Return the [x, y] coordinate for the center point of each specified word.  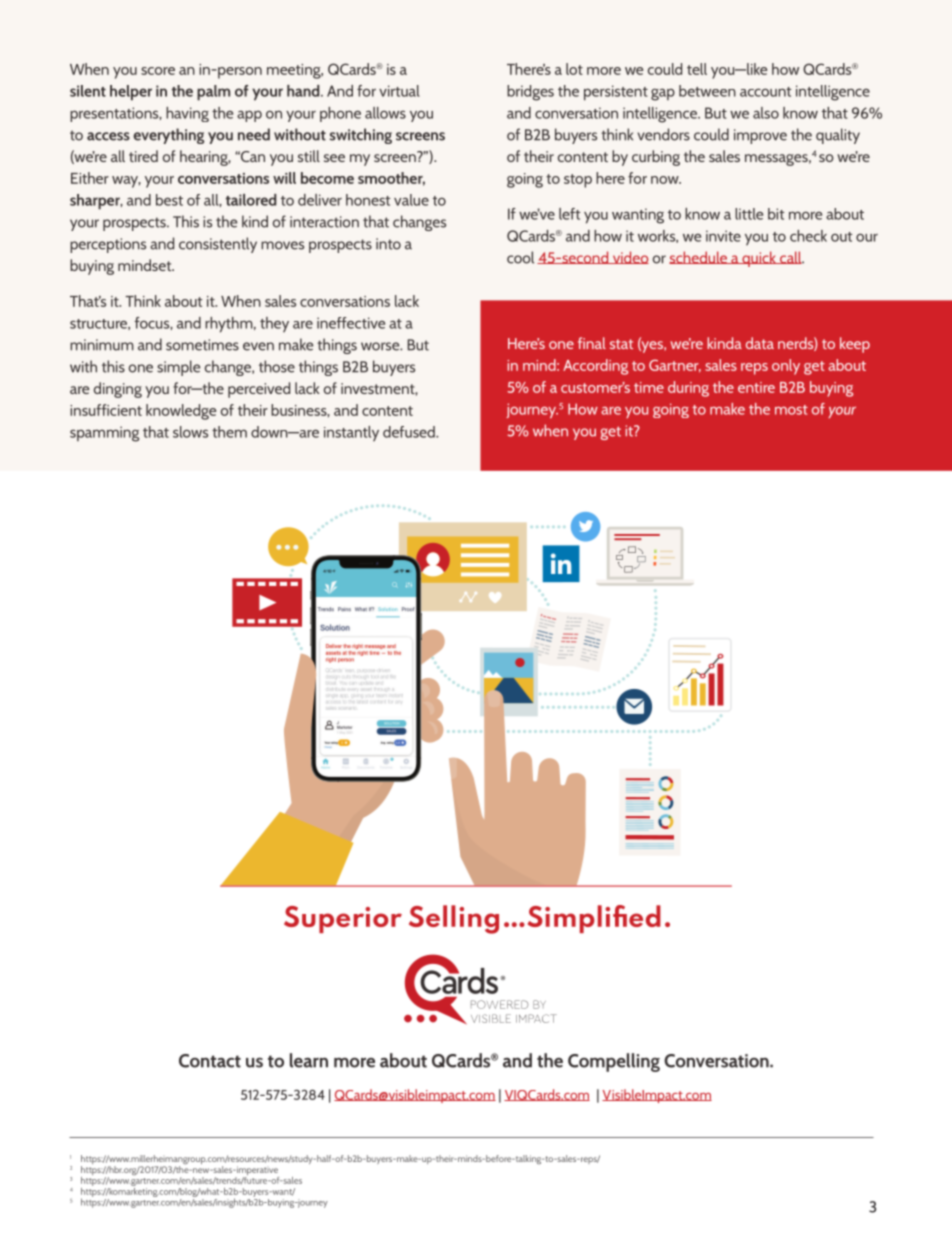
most [791, 410]
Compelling [614, 1062]
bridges [530, 93]
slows [190, 432]
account [766, 92]
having [187, 114]
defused [410, 432]
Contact [210, 1061]
